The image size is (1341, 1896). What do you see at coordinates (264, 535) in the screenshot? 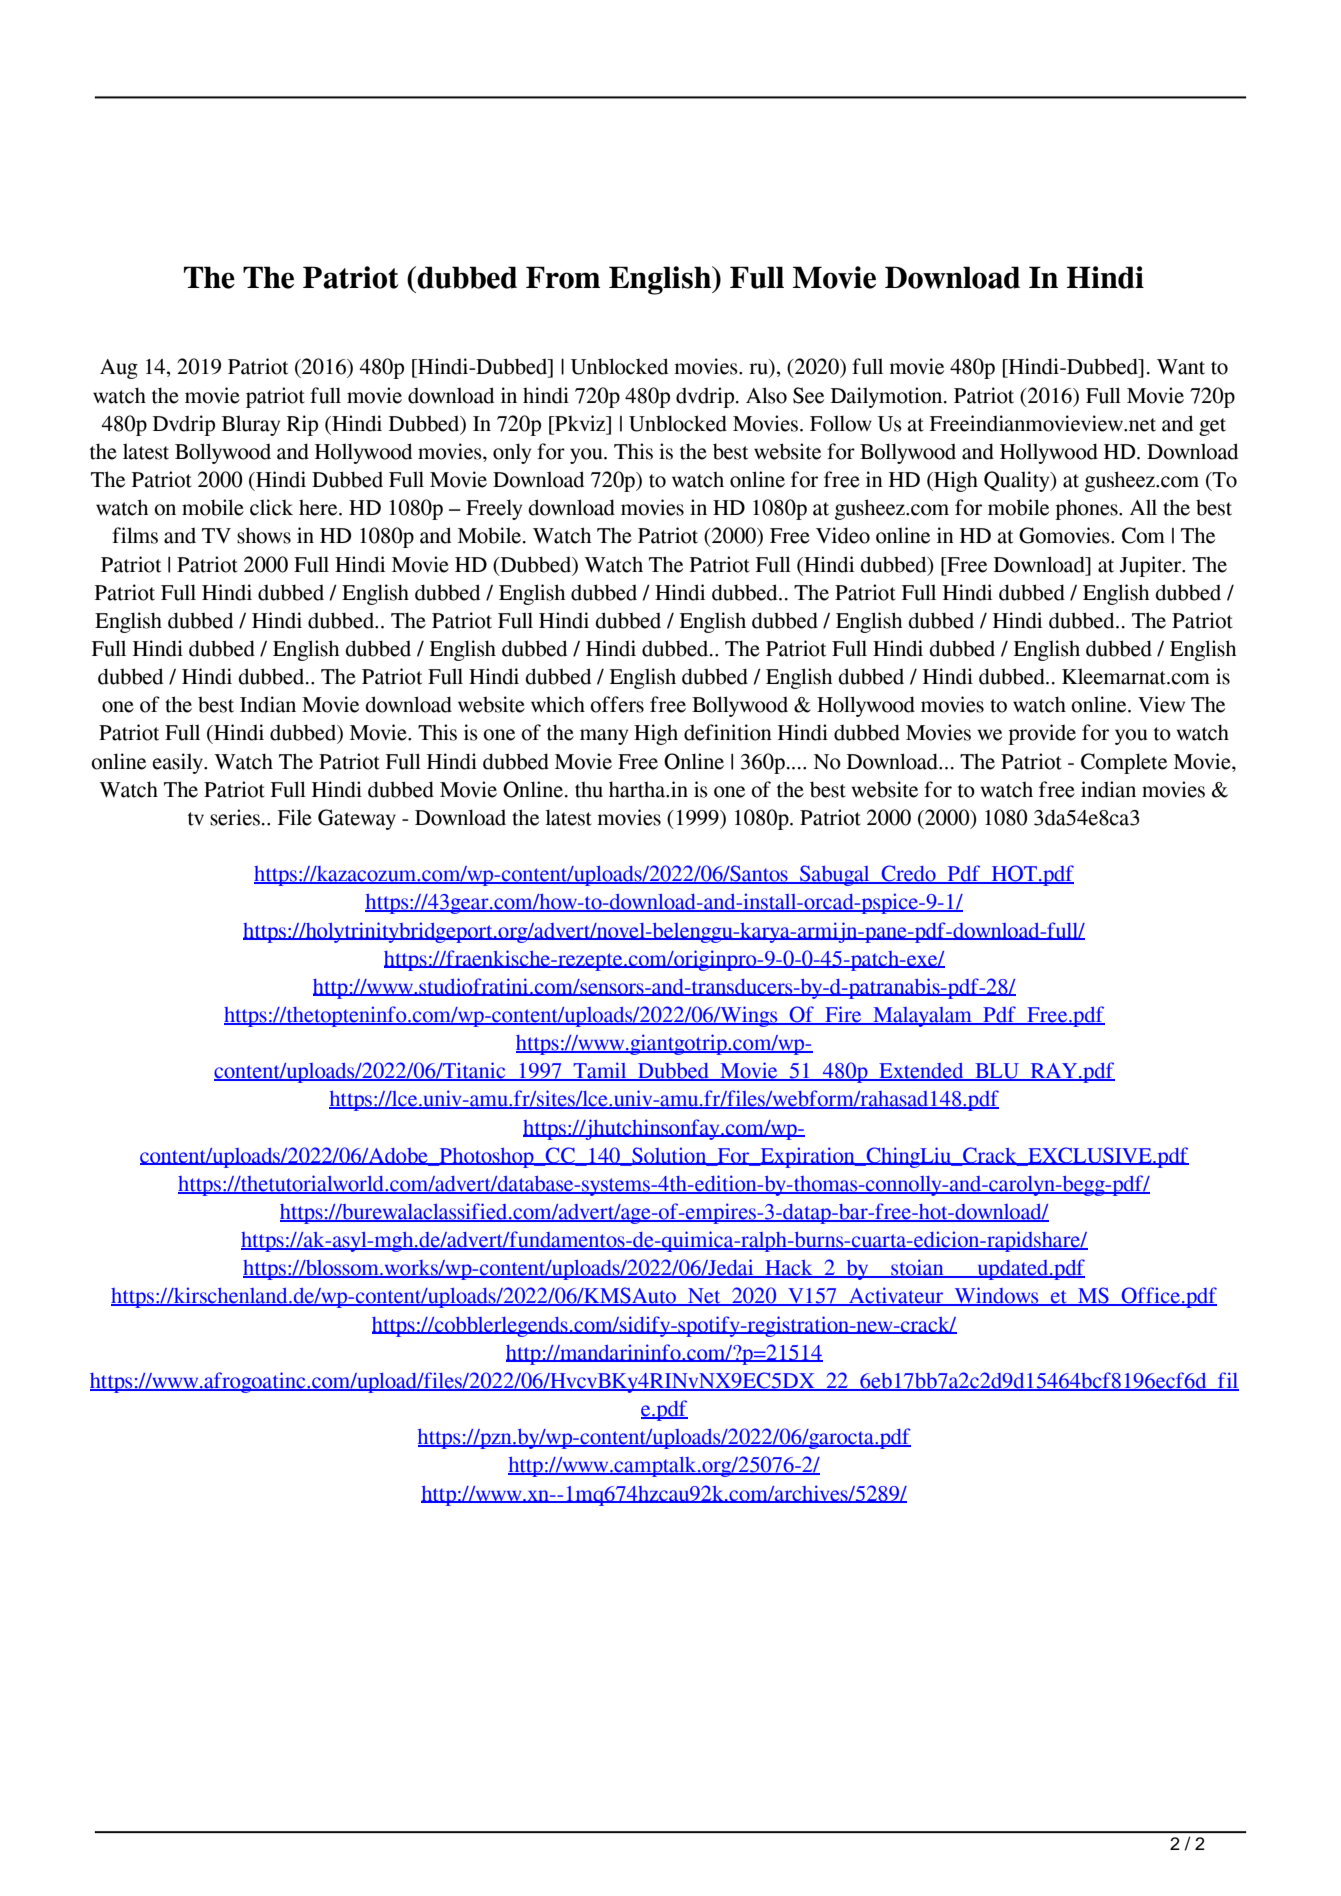
I see `shows` at bounding box center [264, 535].
